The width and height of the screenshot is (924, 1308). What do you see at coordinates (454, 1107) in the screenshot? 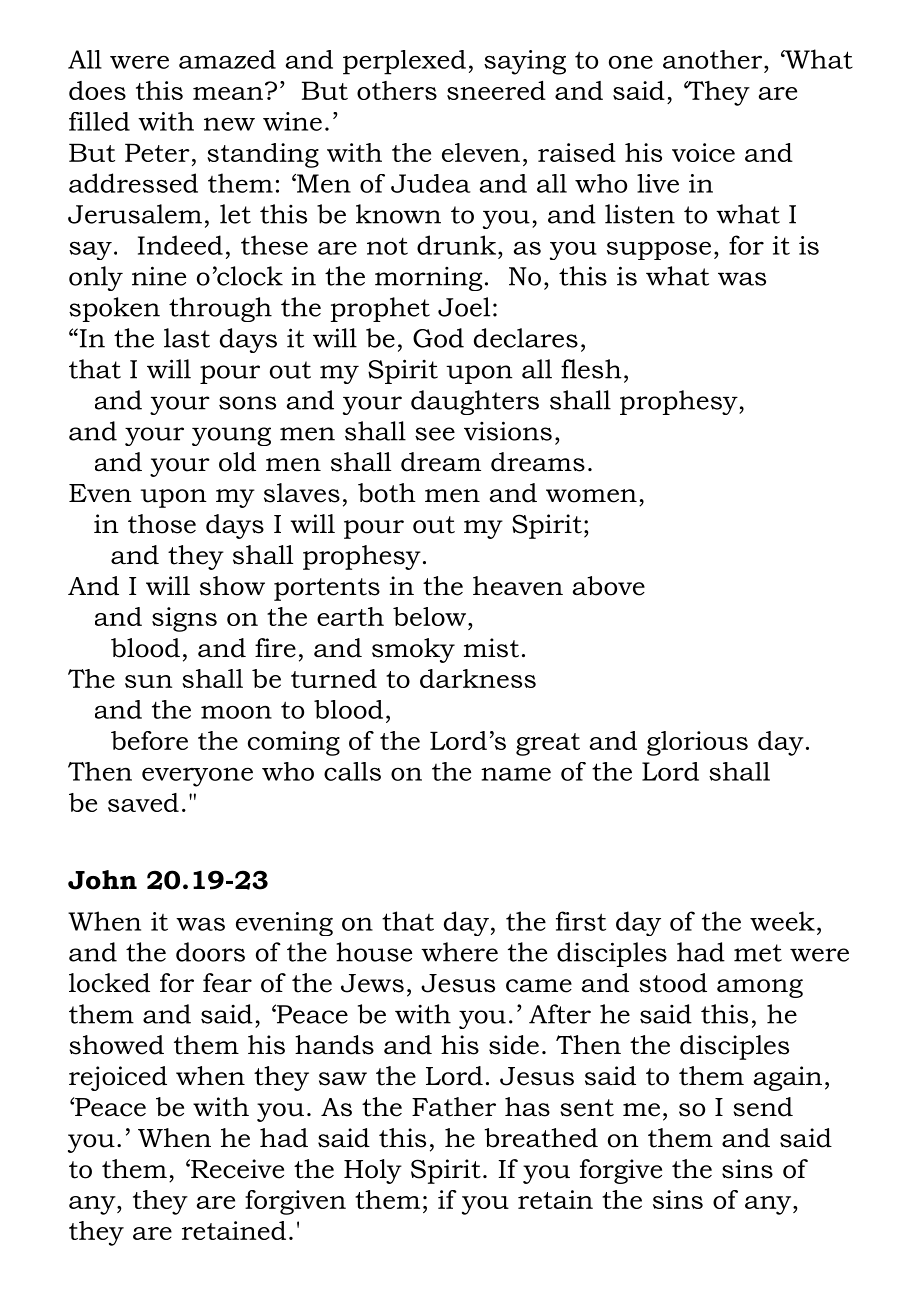
I see `Father` at bounding box center [454, 1107].
